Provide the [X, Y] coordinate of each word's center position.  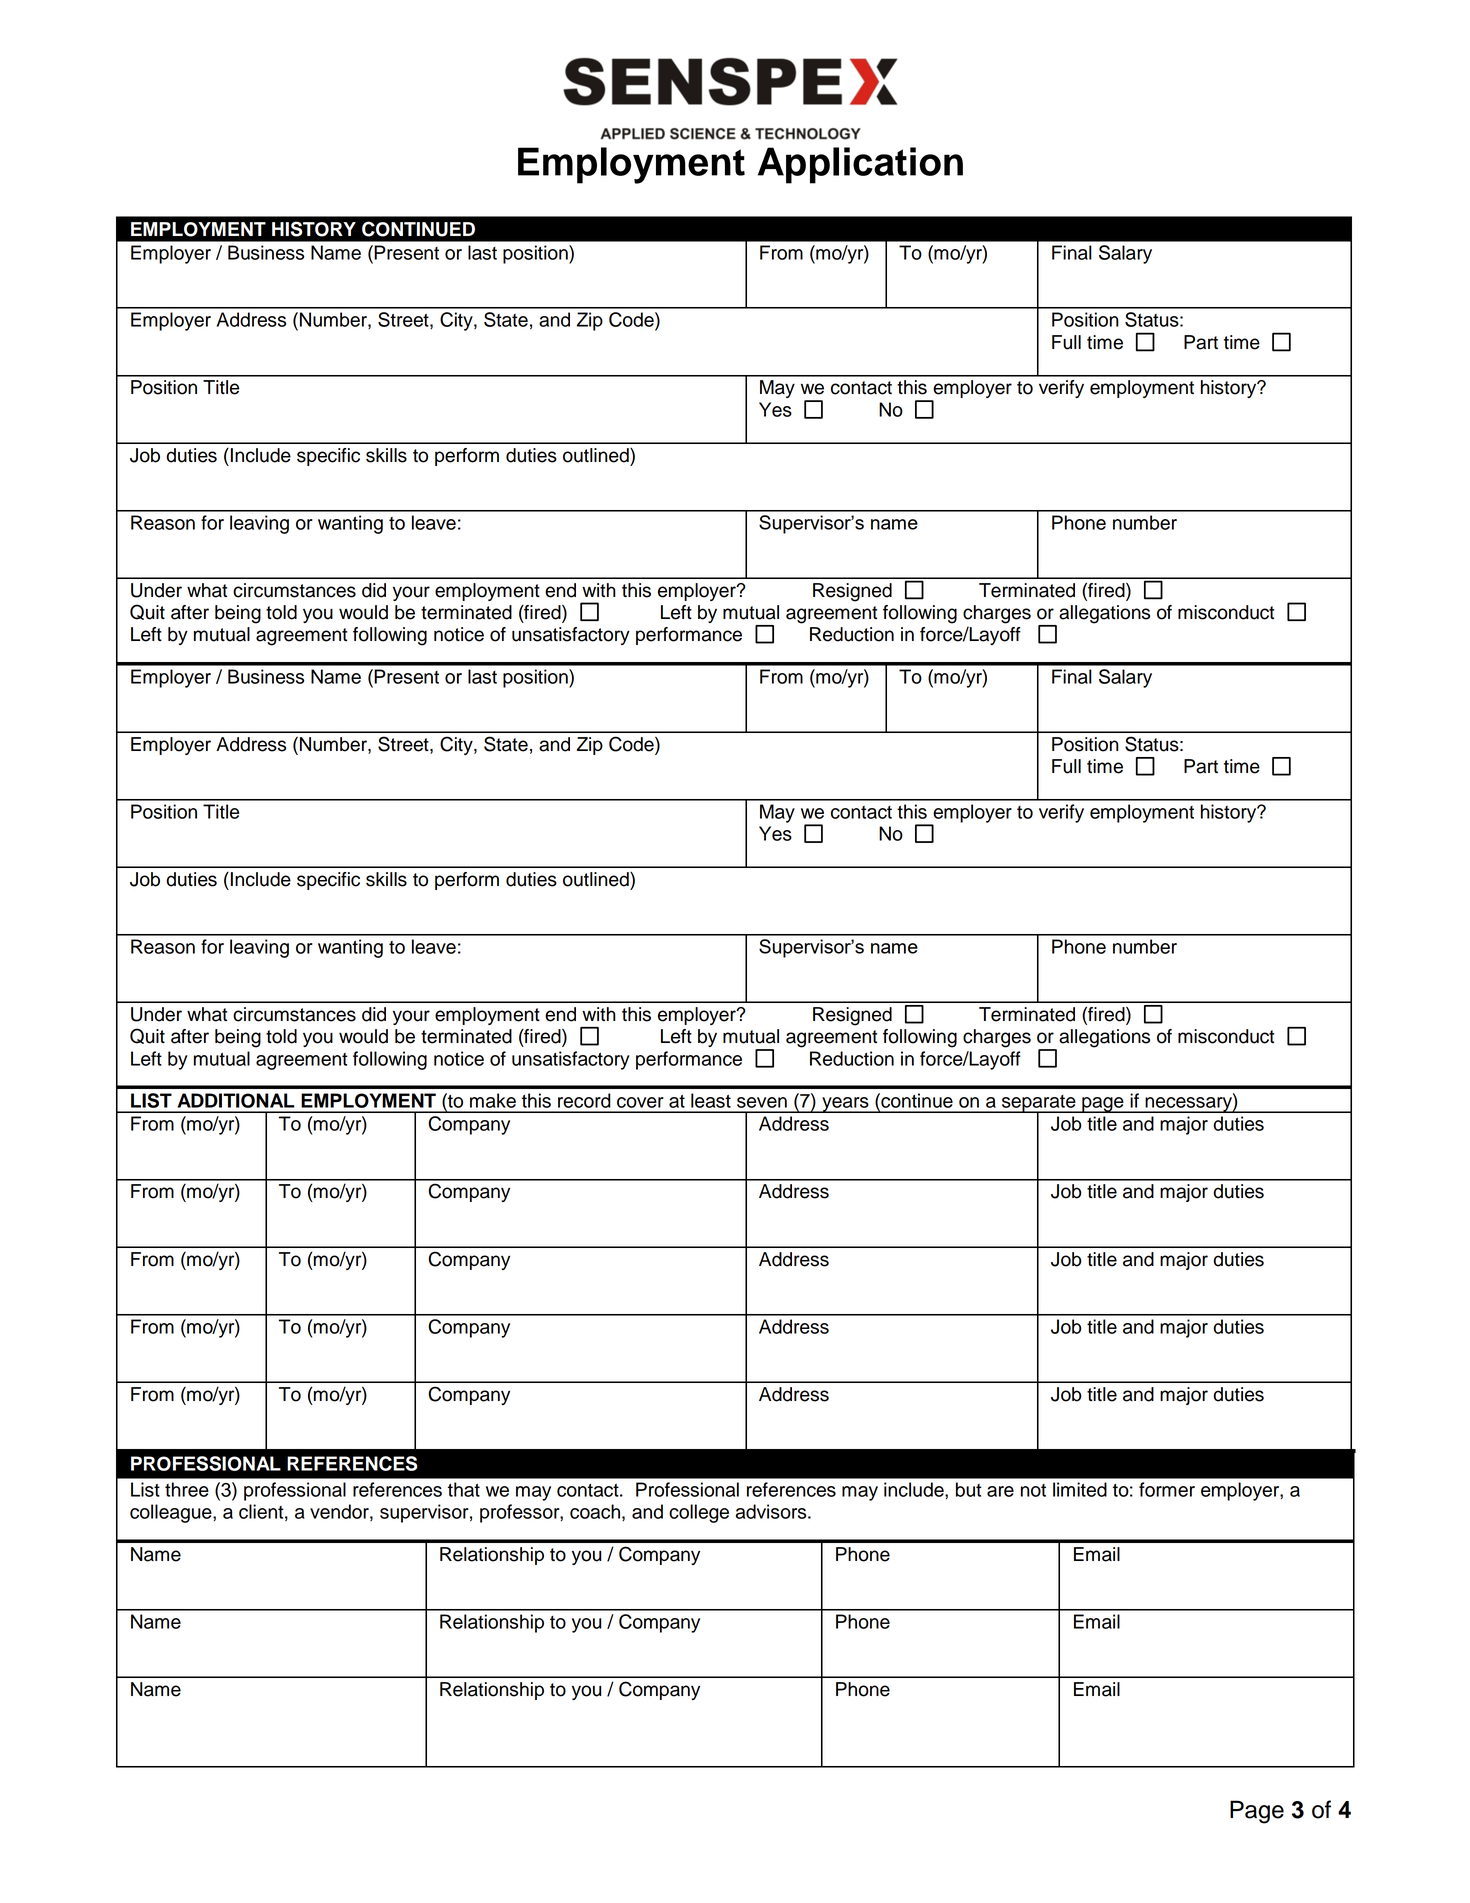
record [584, 1100]
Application [860, 165]
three [187, 1489]
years [845, 1105]
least [711, 1100]
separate [1039, 1104]
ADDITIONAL [236, 1100]
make [493, 1100]
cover [640, 1102]
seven [762, 1102]
